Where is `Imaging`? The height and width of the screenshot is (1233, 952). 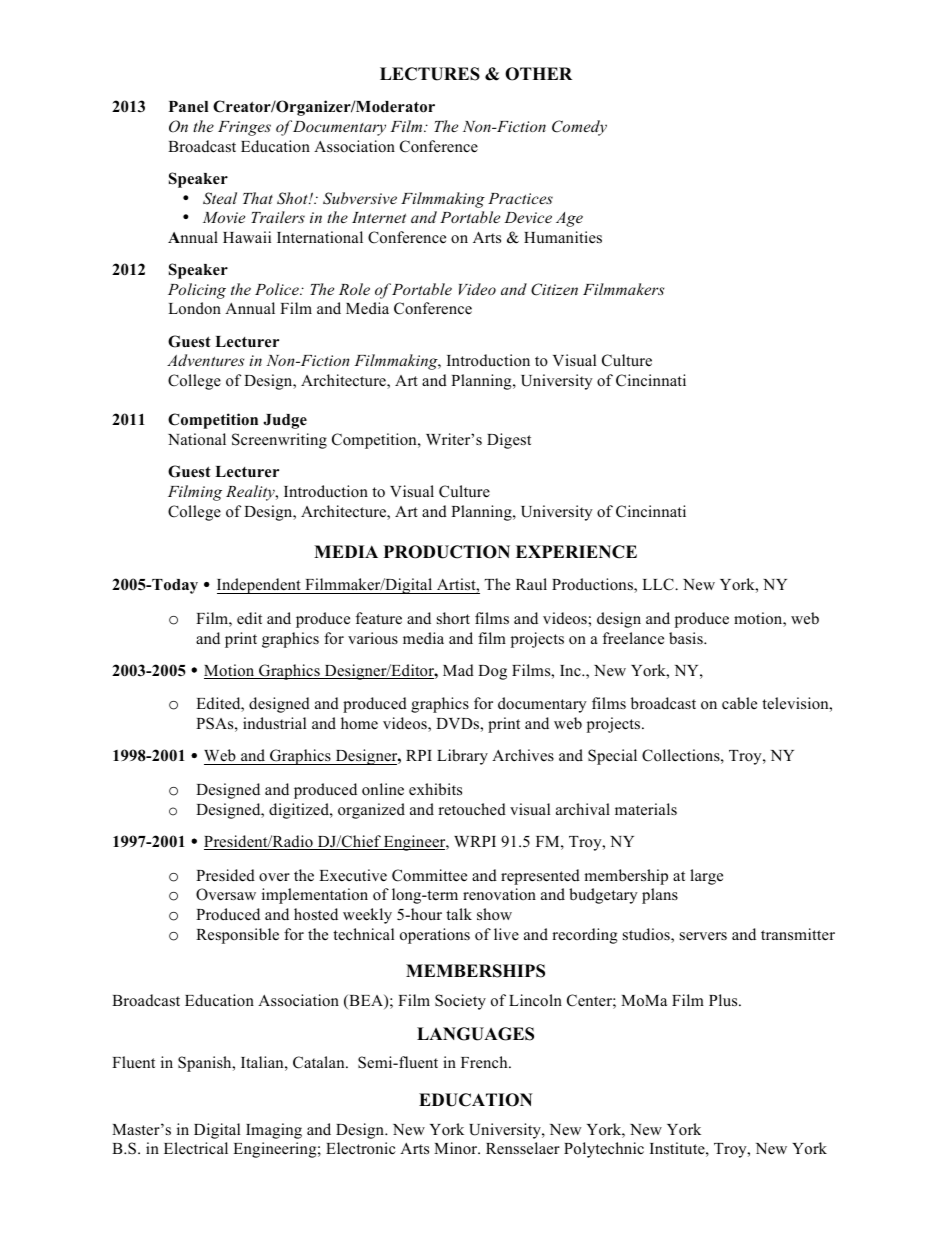 Imaging is located at coordinates (274, 1131).
